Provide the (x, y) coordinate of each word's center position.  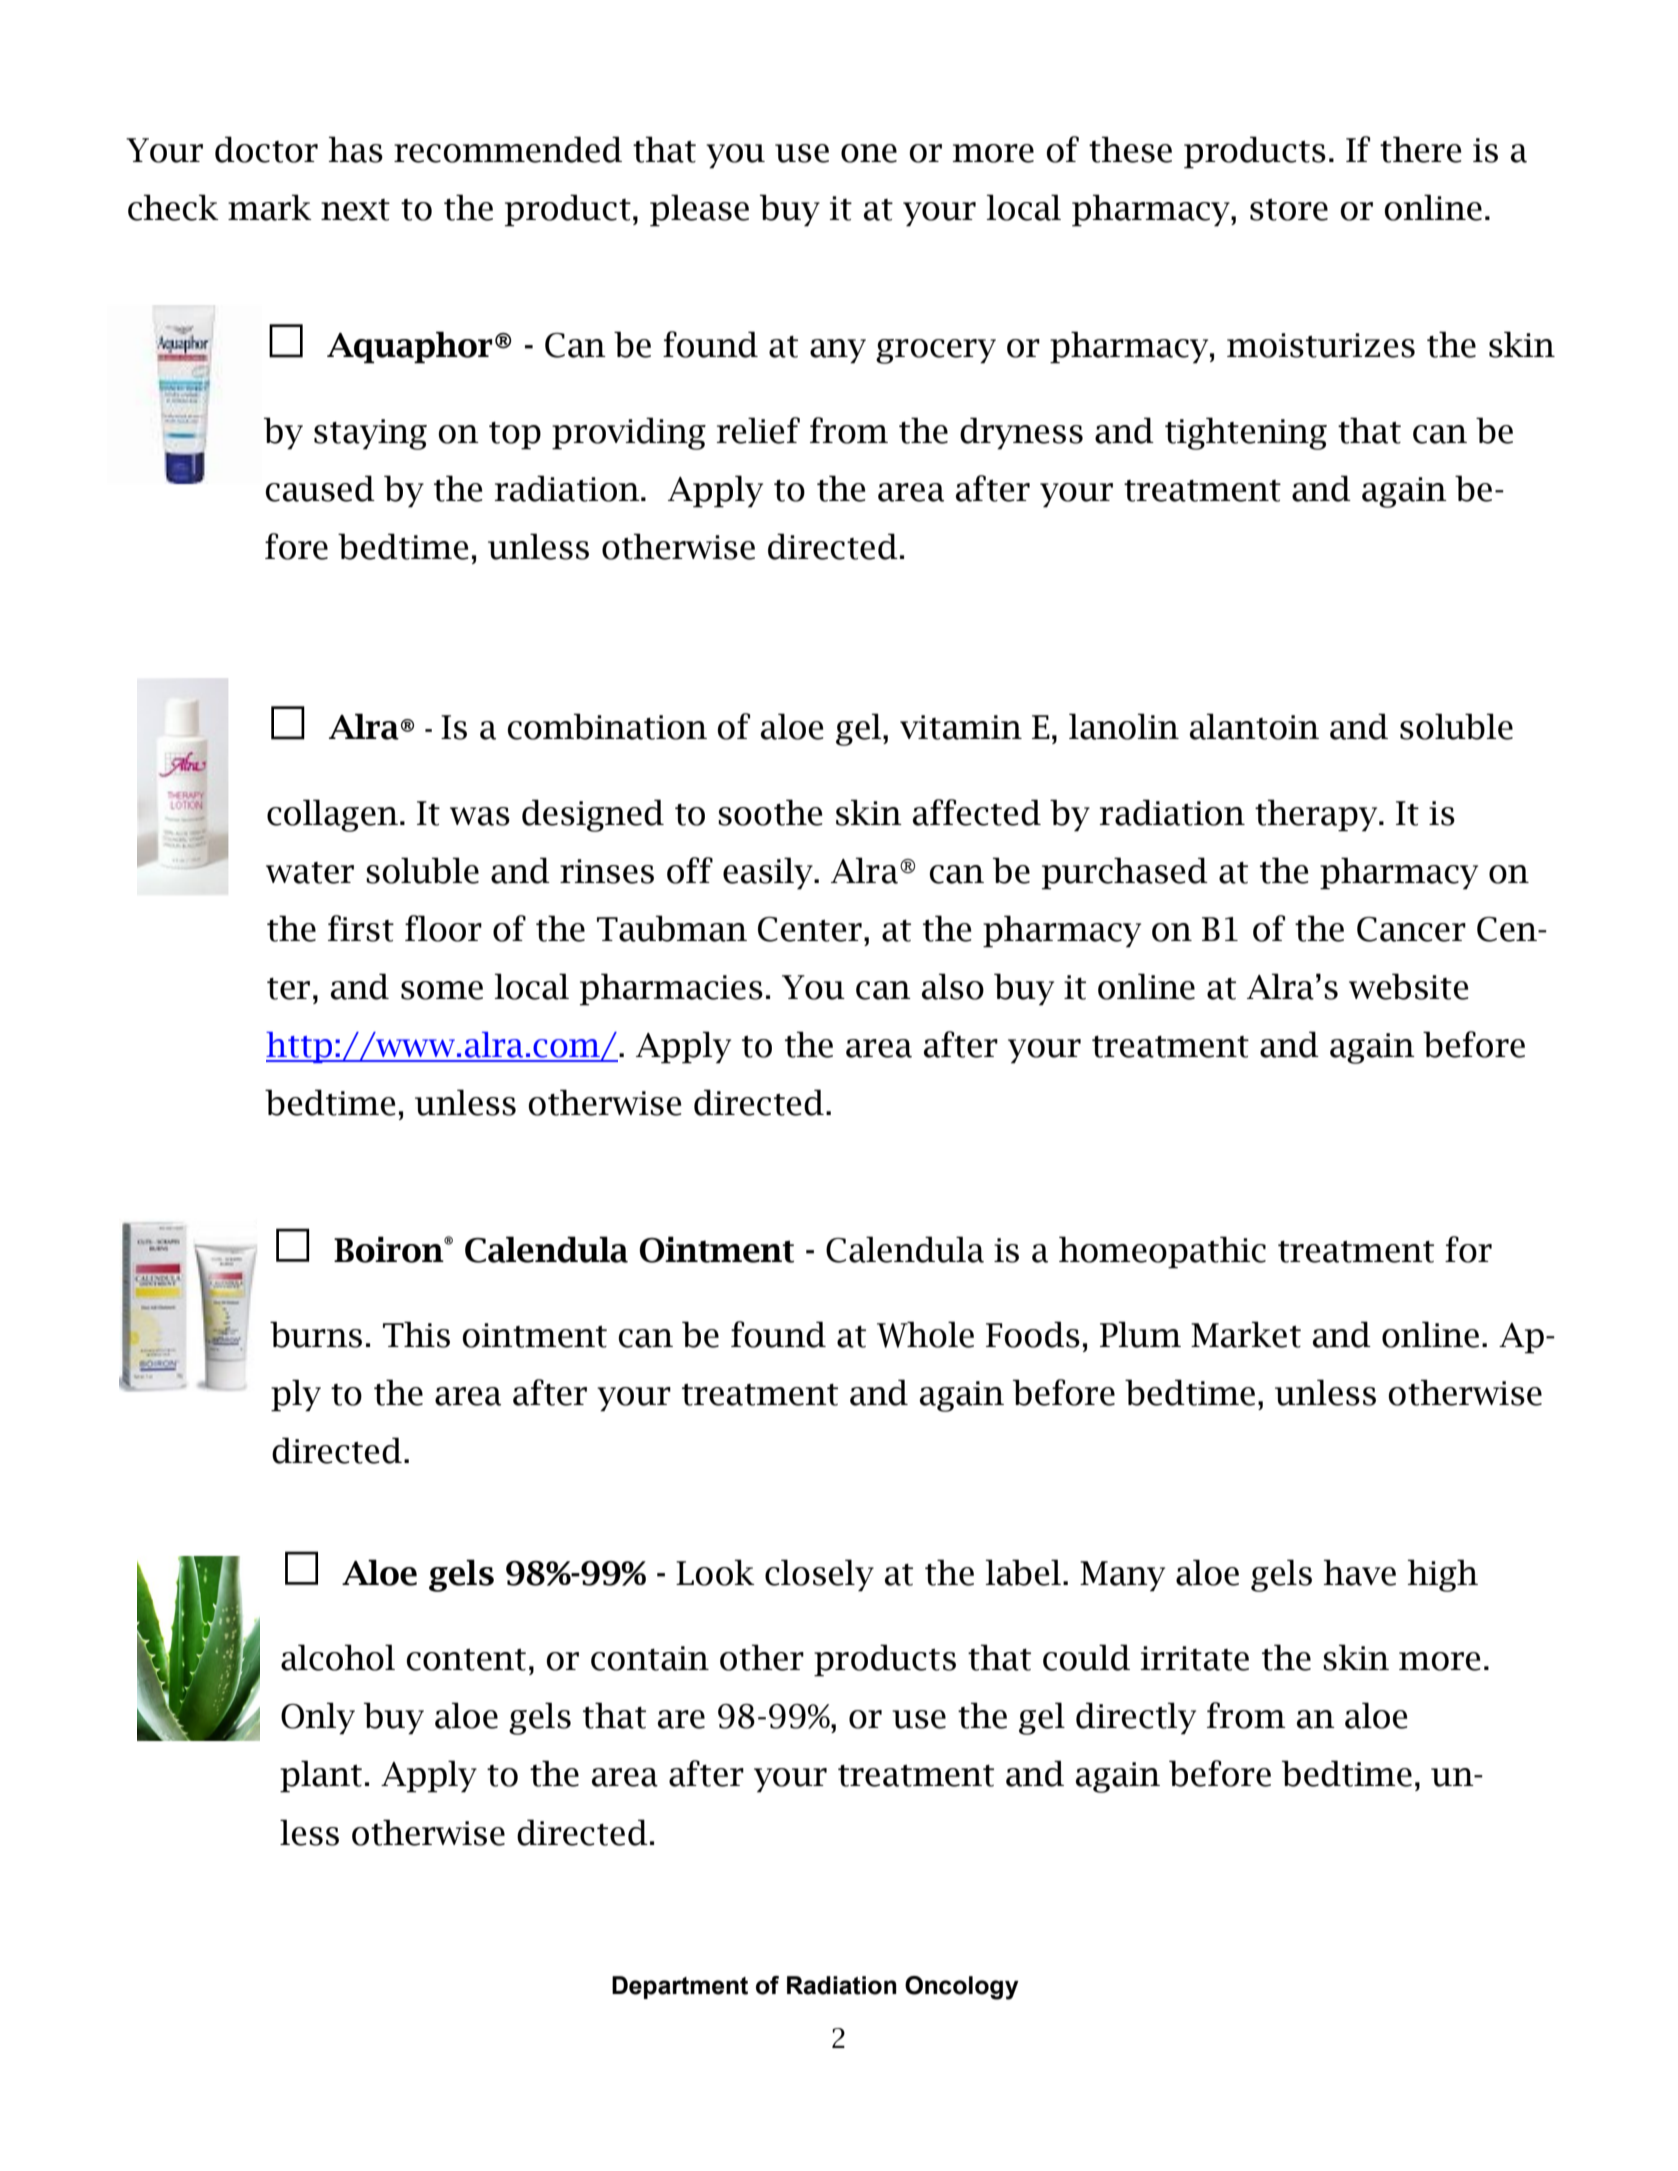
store (1289, 209)
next (355, 210)
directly (1136, 1718)
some (442, 990)
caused (320, 488)
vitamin (961, 727)
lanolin (1124, 726)
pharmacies (671, 989)
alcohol (338, 1657)
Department (680, 1987)
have (1359, 1572)
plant (321, 1776)
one (869, 153)
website (1409, 986)
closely (819, 1575)
